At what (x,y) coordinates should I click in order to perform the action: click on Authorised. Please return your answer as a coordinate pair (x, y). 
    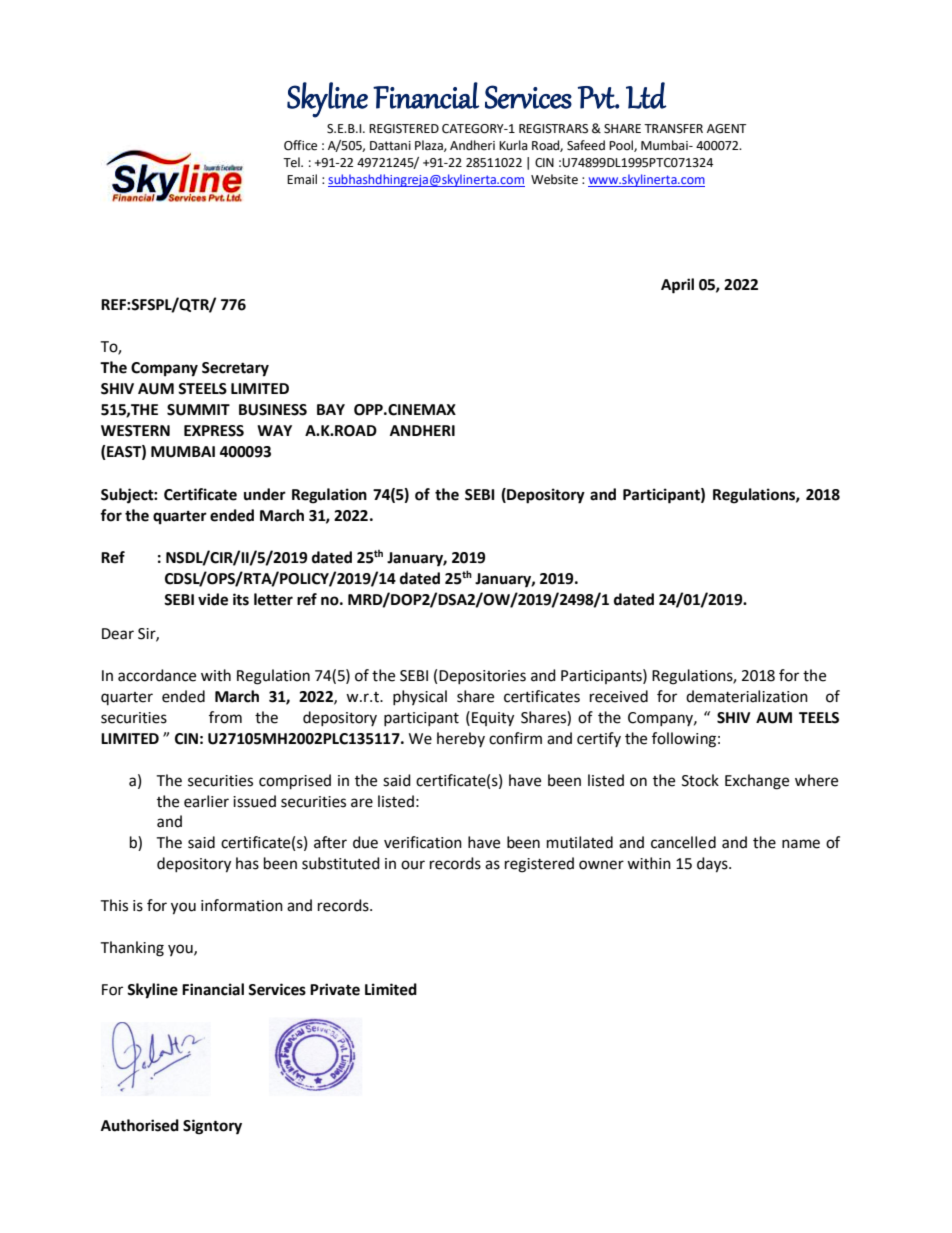
    Looking at the image, I should click on (140, 1125).
